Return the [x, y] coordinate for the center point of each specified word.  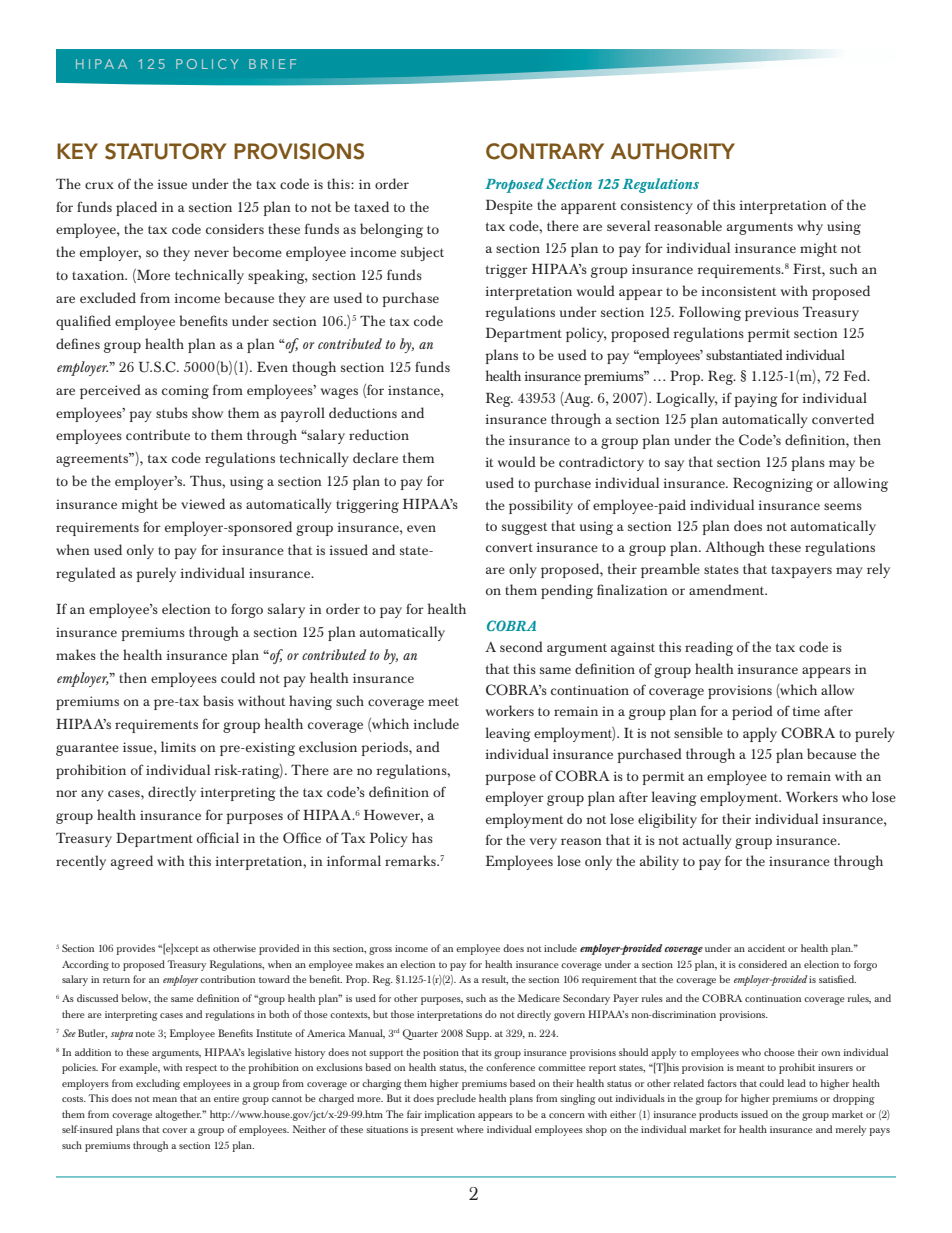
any [92, 795]
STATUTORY [165, 151]
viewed [203, 503]
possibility [541, 506]
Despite [509, 207]
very [543, 843]
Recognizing [773, 484]
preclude [456, 1099]
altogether [179, 1115]
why [810, 227]
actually [707, 841]
